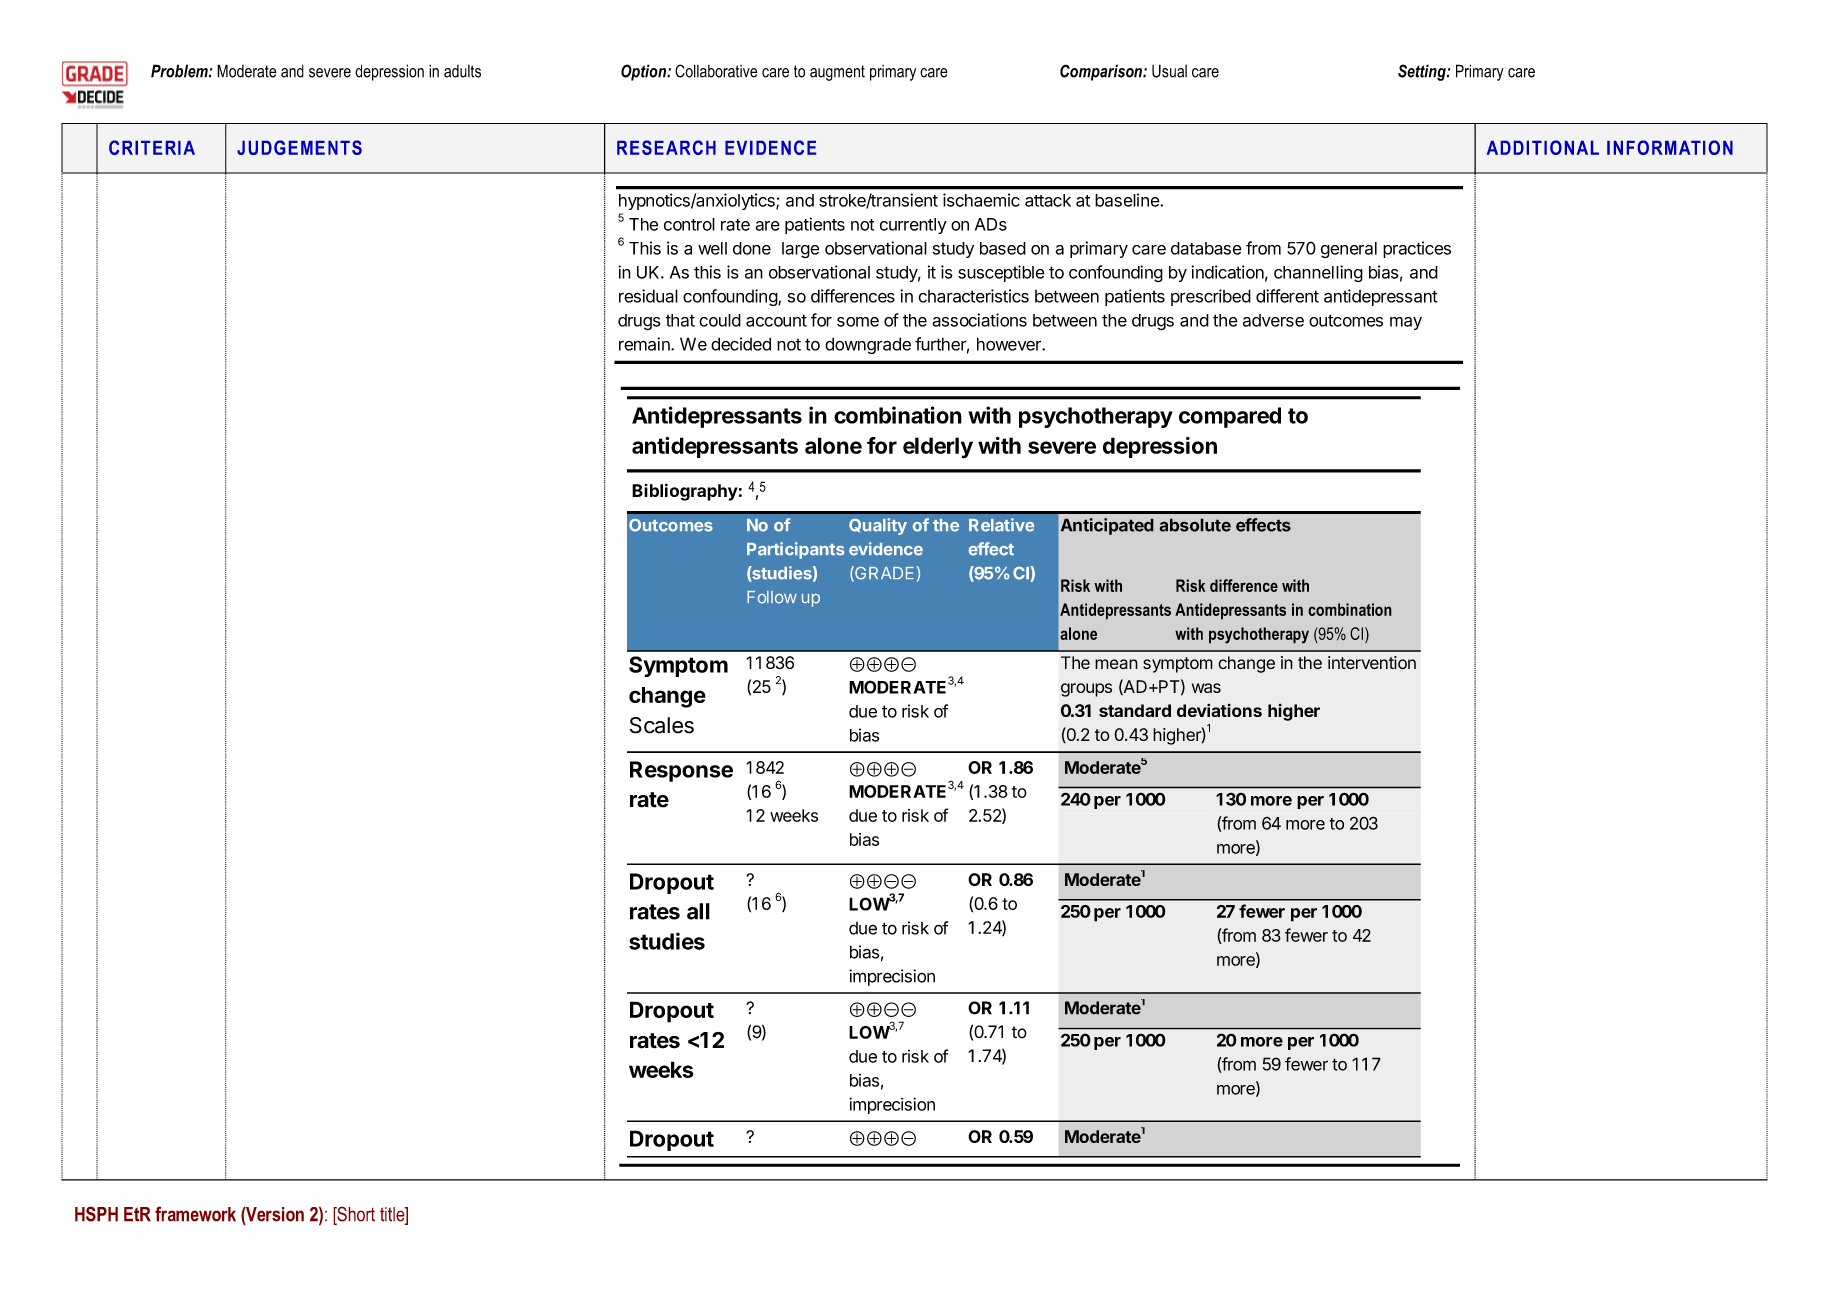  Describe the element at coordinates (698, 911) in the document. I see `all` at that location.
